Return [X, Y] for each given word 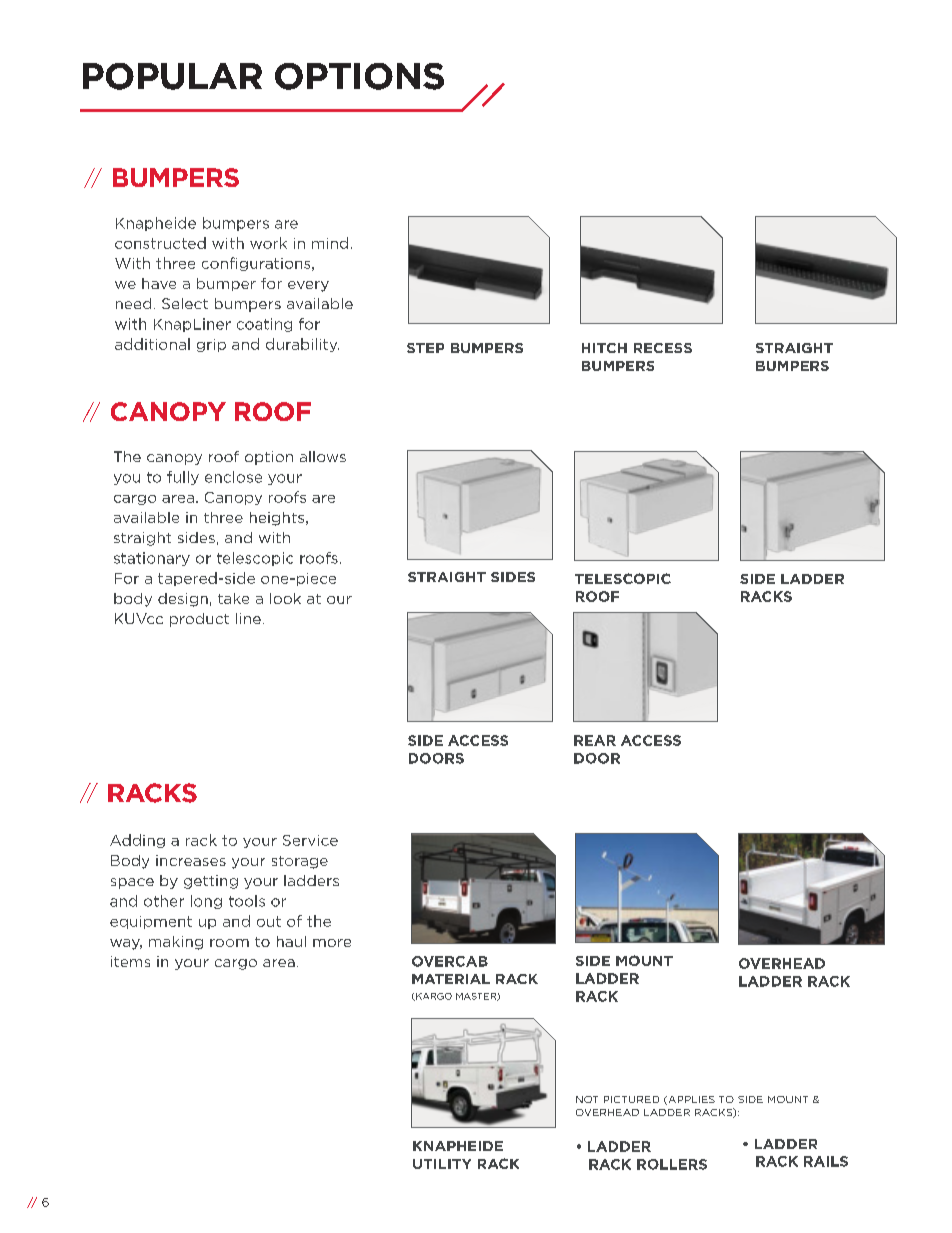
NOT [587, 1099]
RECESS [663, 348]
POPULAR [172, 76]
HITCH [604, 348]
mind [330, 243]
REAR [595, 740]
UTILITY [442, 1164]
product [199, 620]
